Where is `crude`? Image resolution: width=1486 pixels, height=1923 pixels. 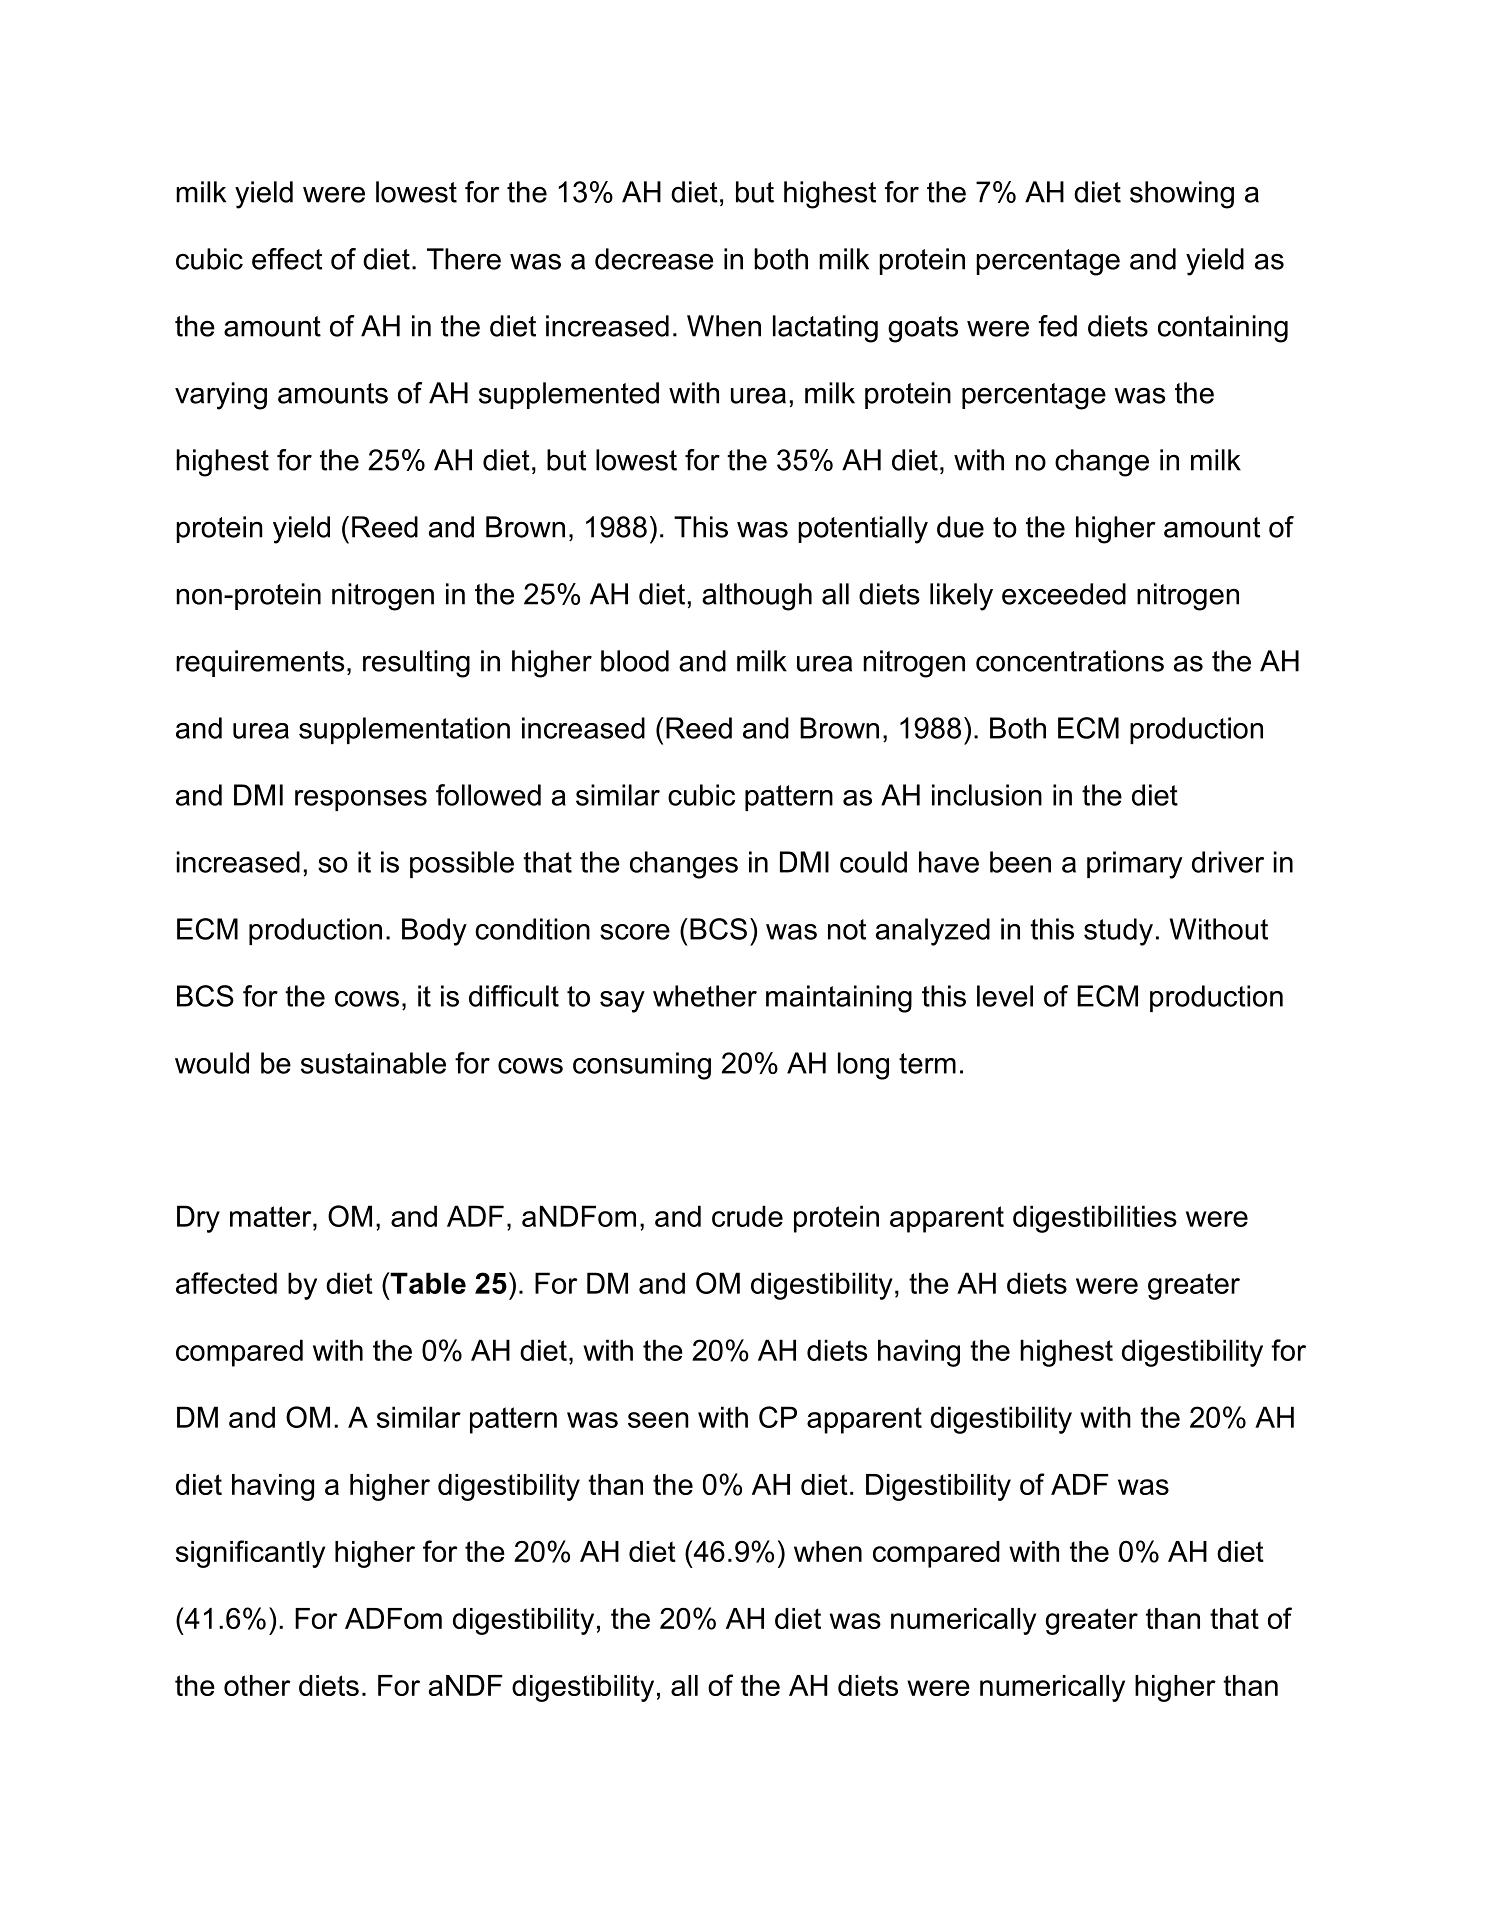
crude is located at coordinates (747, 1216).
